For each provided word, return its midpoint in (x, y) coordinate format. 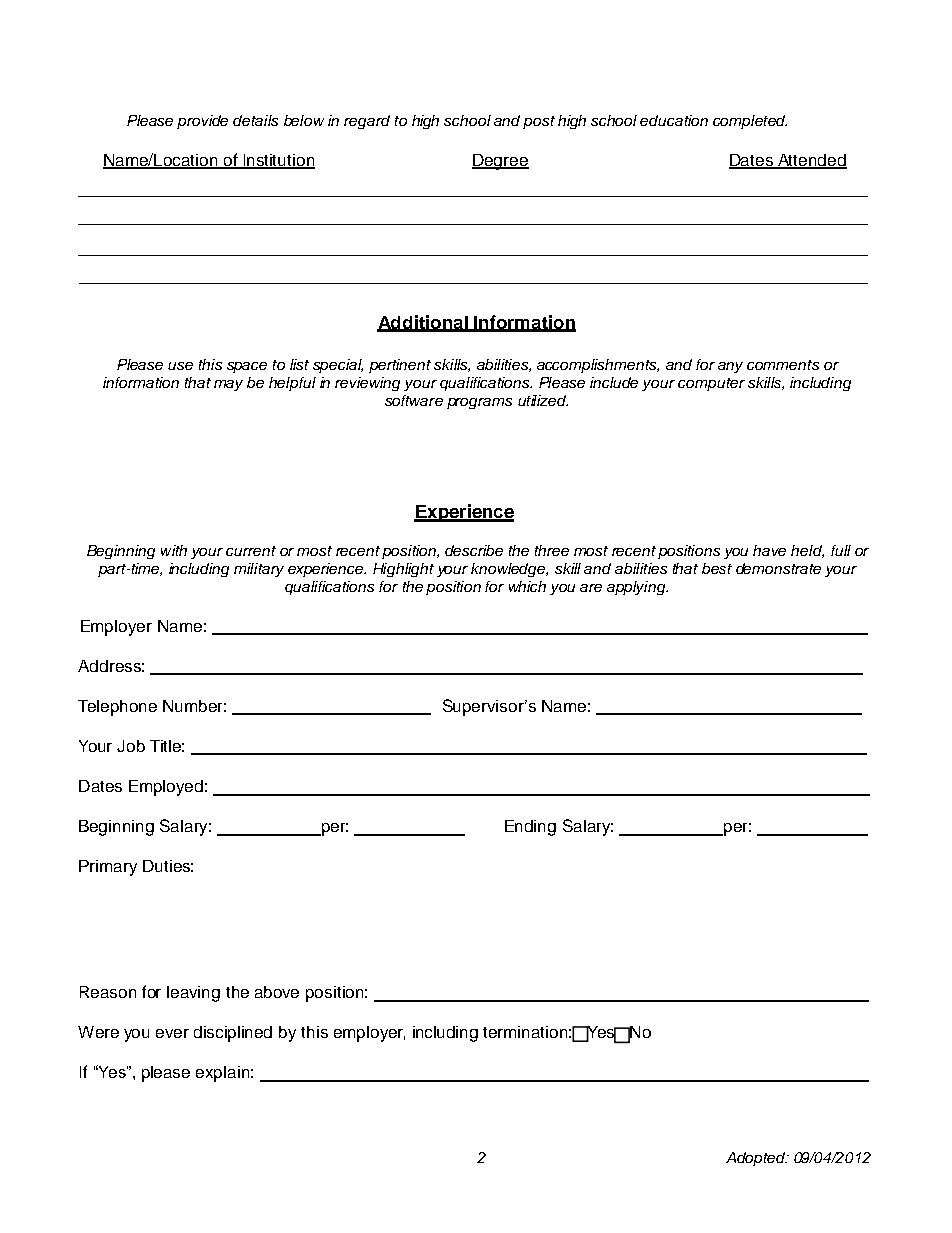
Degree (500, 162)
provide (202, 122)
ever (172, 1033)
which (527, 586)
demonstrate (778, 568)
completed (750, 122)
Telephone (117, 708)
